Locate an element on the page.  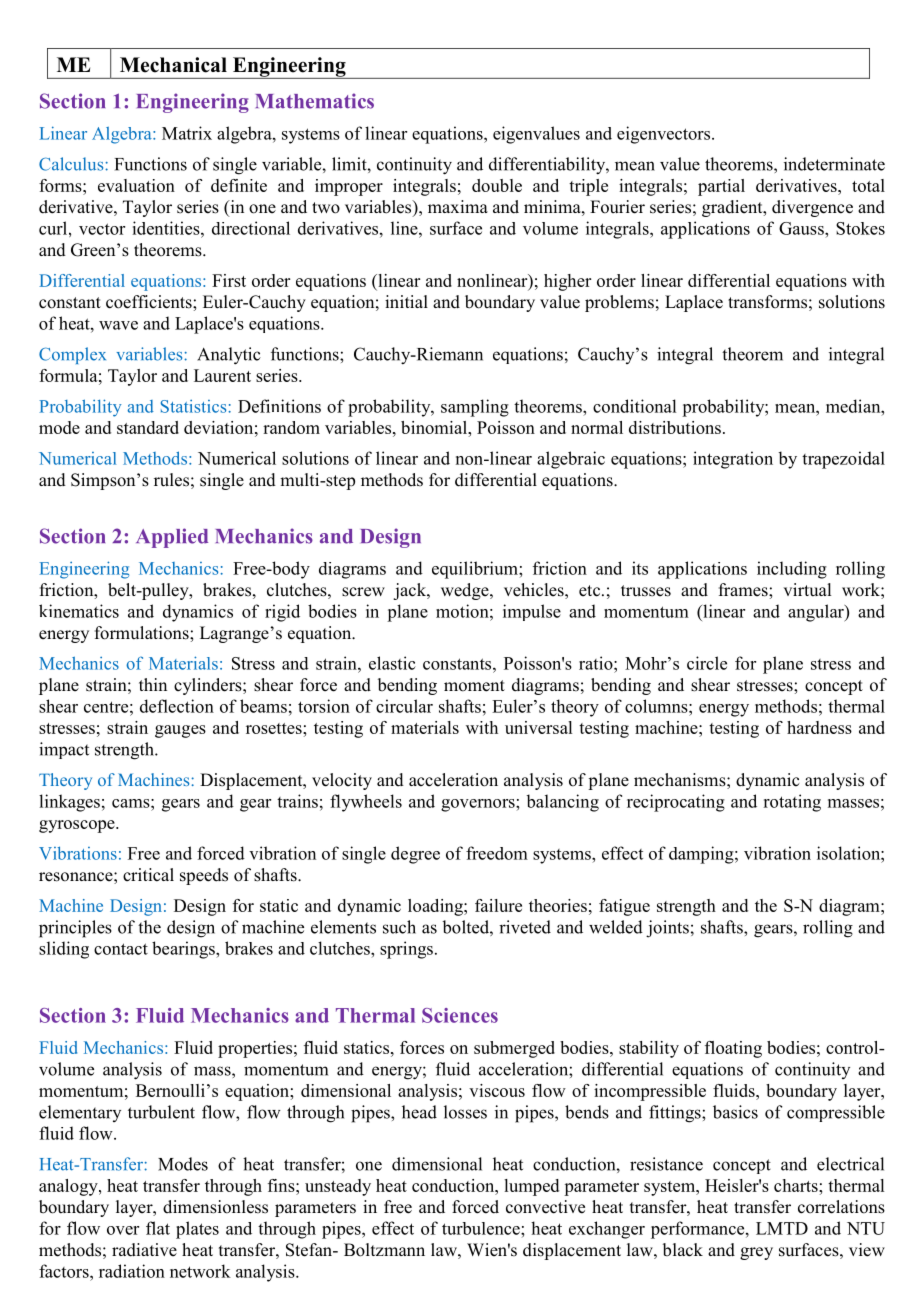
indeterminate is located at coordinates (834, 164).
